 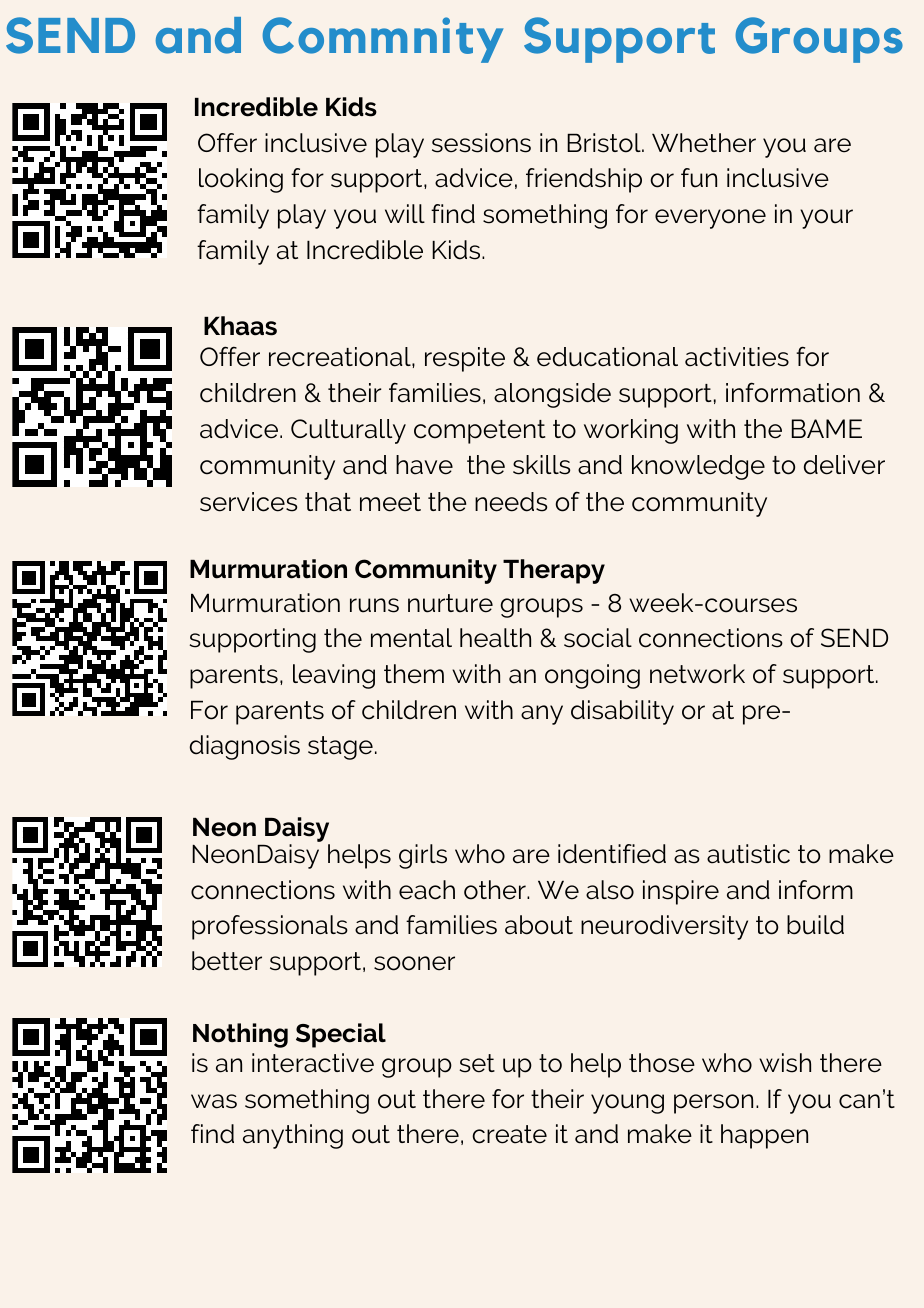 What do you see at coordinates (293, 1136) in the page?
I see `anything` at bounding box center [293, 1136].
